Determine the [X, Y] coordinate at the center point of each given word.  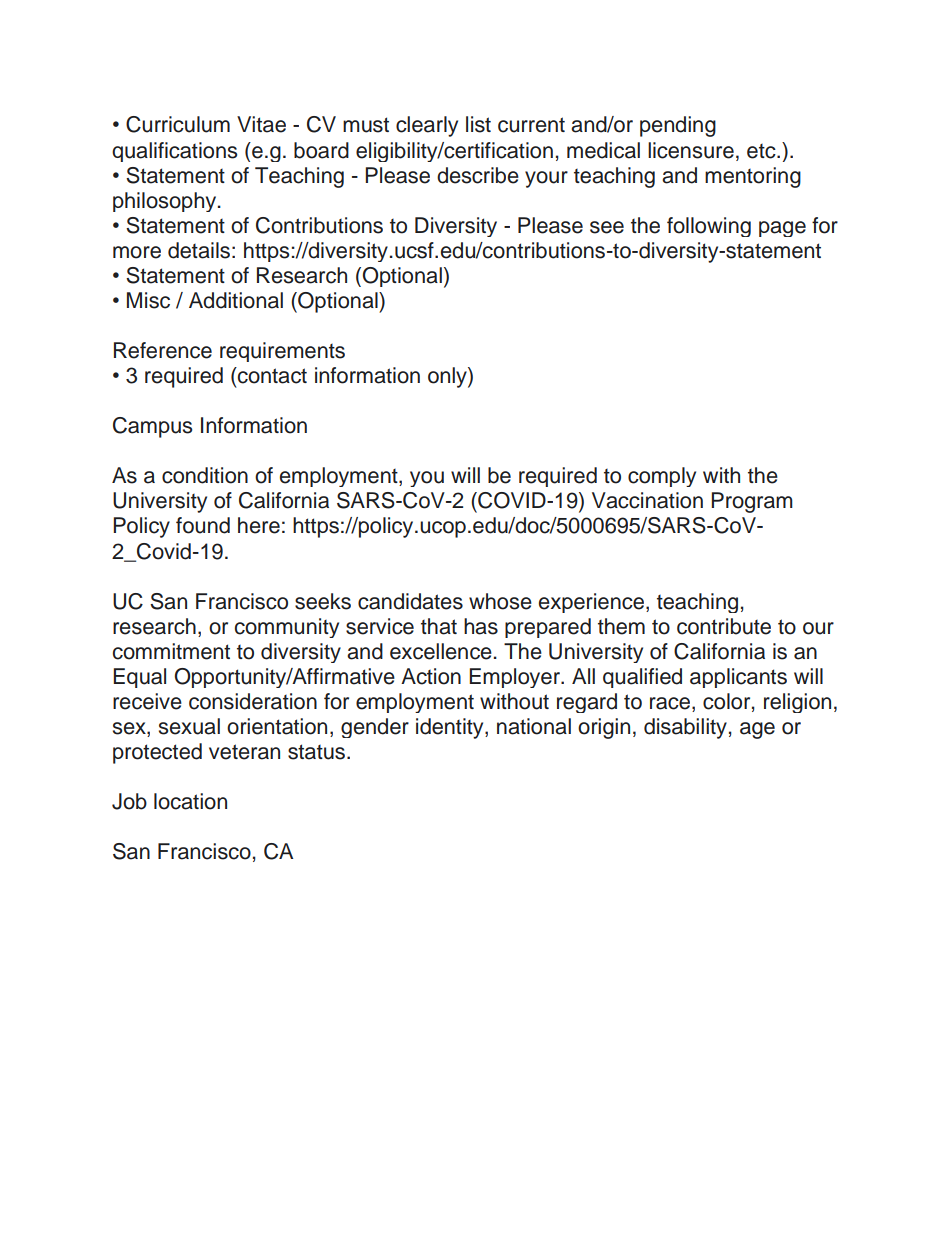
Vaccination [647, 500]
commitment [171, 651]
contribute [724, 626]
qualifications [174, 152]
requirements [282, 352]
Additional [236, 300]
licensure [691, 150]
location [190, 801]
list [478, 124]
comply [662, 477]
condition [205, 475]
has [481, 626]
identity [451, 728]
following [709, 227]
